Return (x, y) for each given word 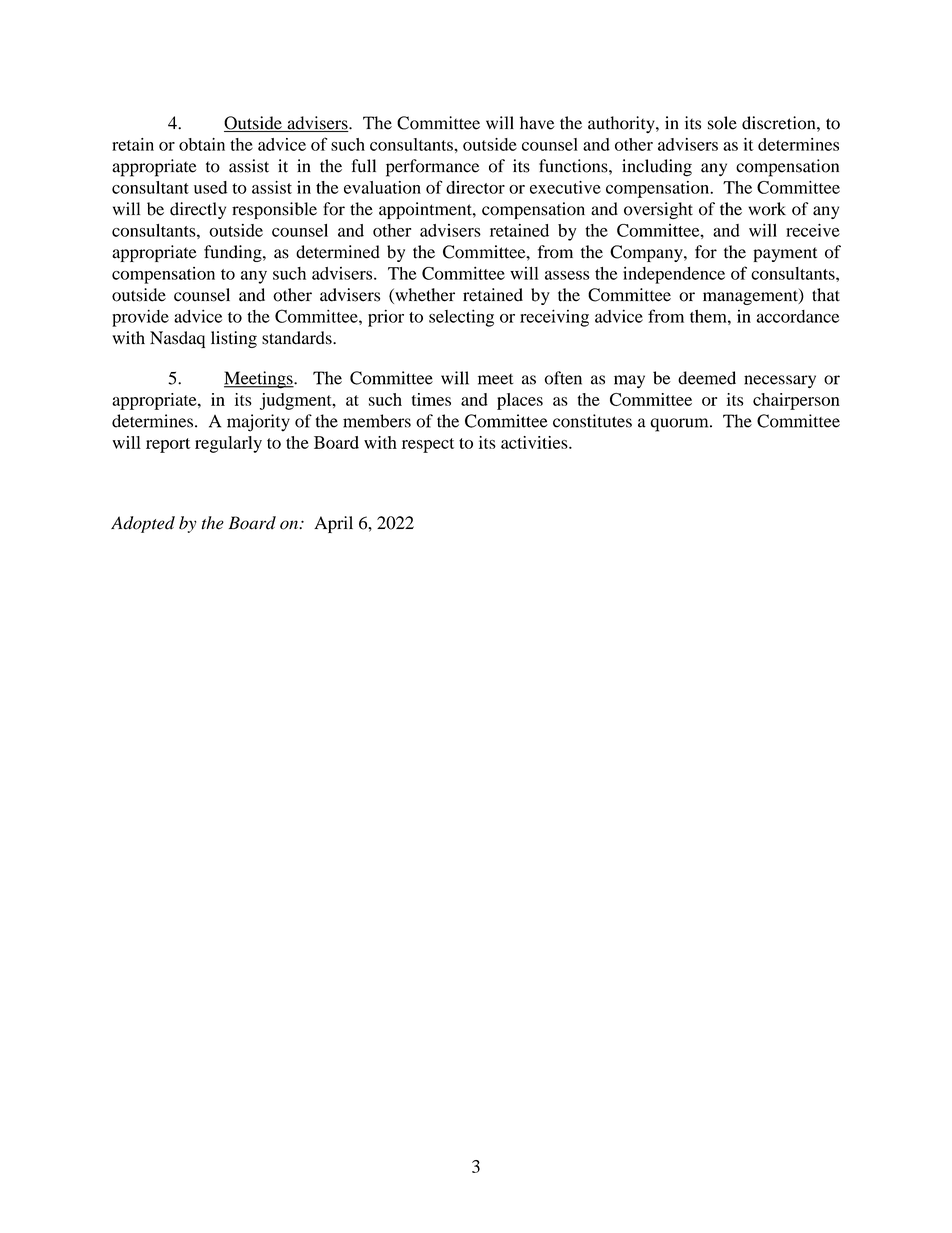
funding (234, 253)
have (537, 123)
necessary (780, 382)
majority (258, 423)
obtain (202, 144)
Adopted (143, 524)
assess (567, 275)
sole (722, 123)
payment (785, 254)
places (520, 401)
